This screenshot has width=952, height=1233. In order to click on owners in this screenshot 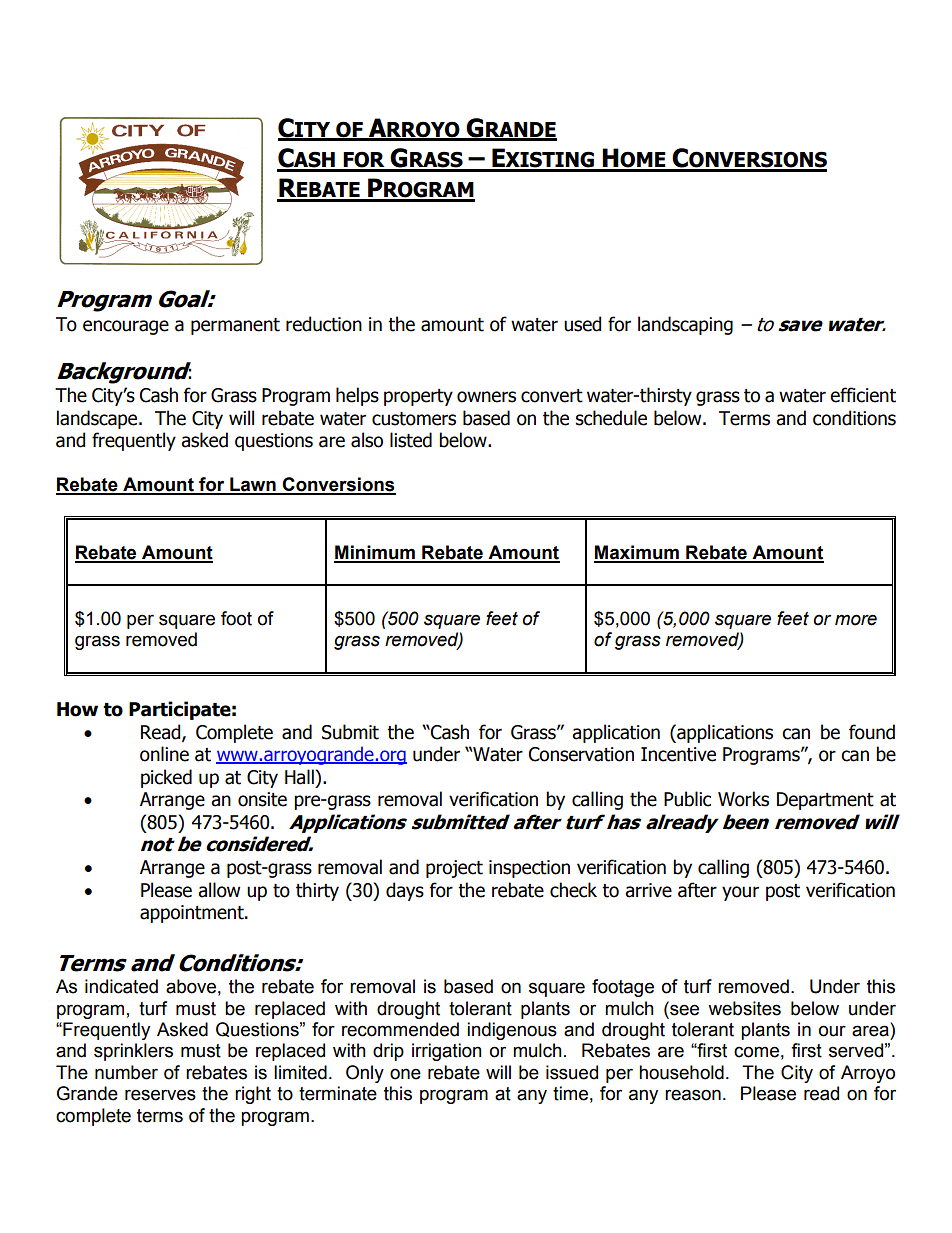, I will do `click(486, 397)`.
